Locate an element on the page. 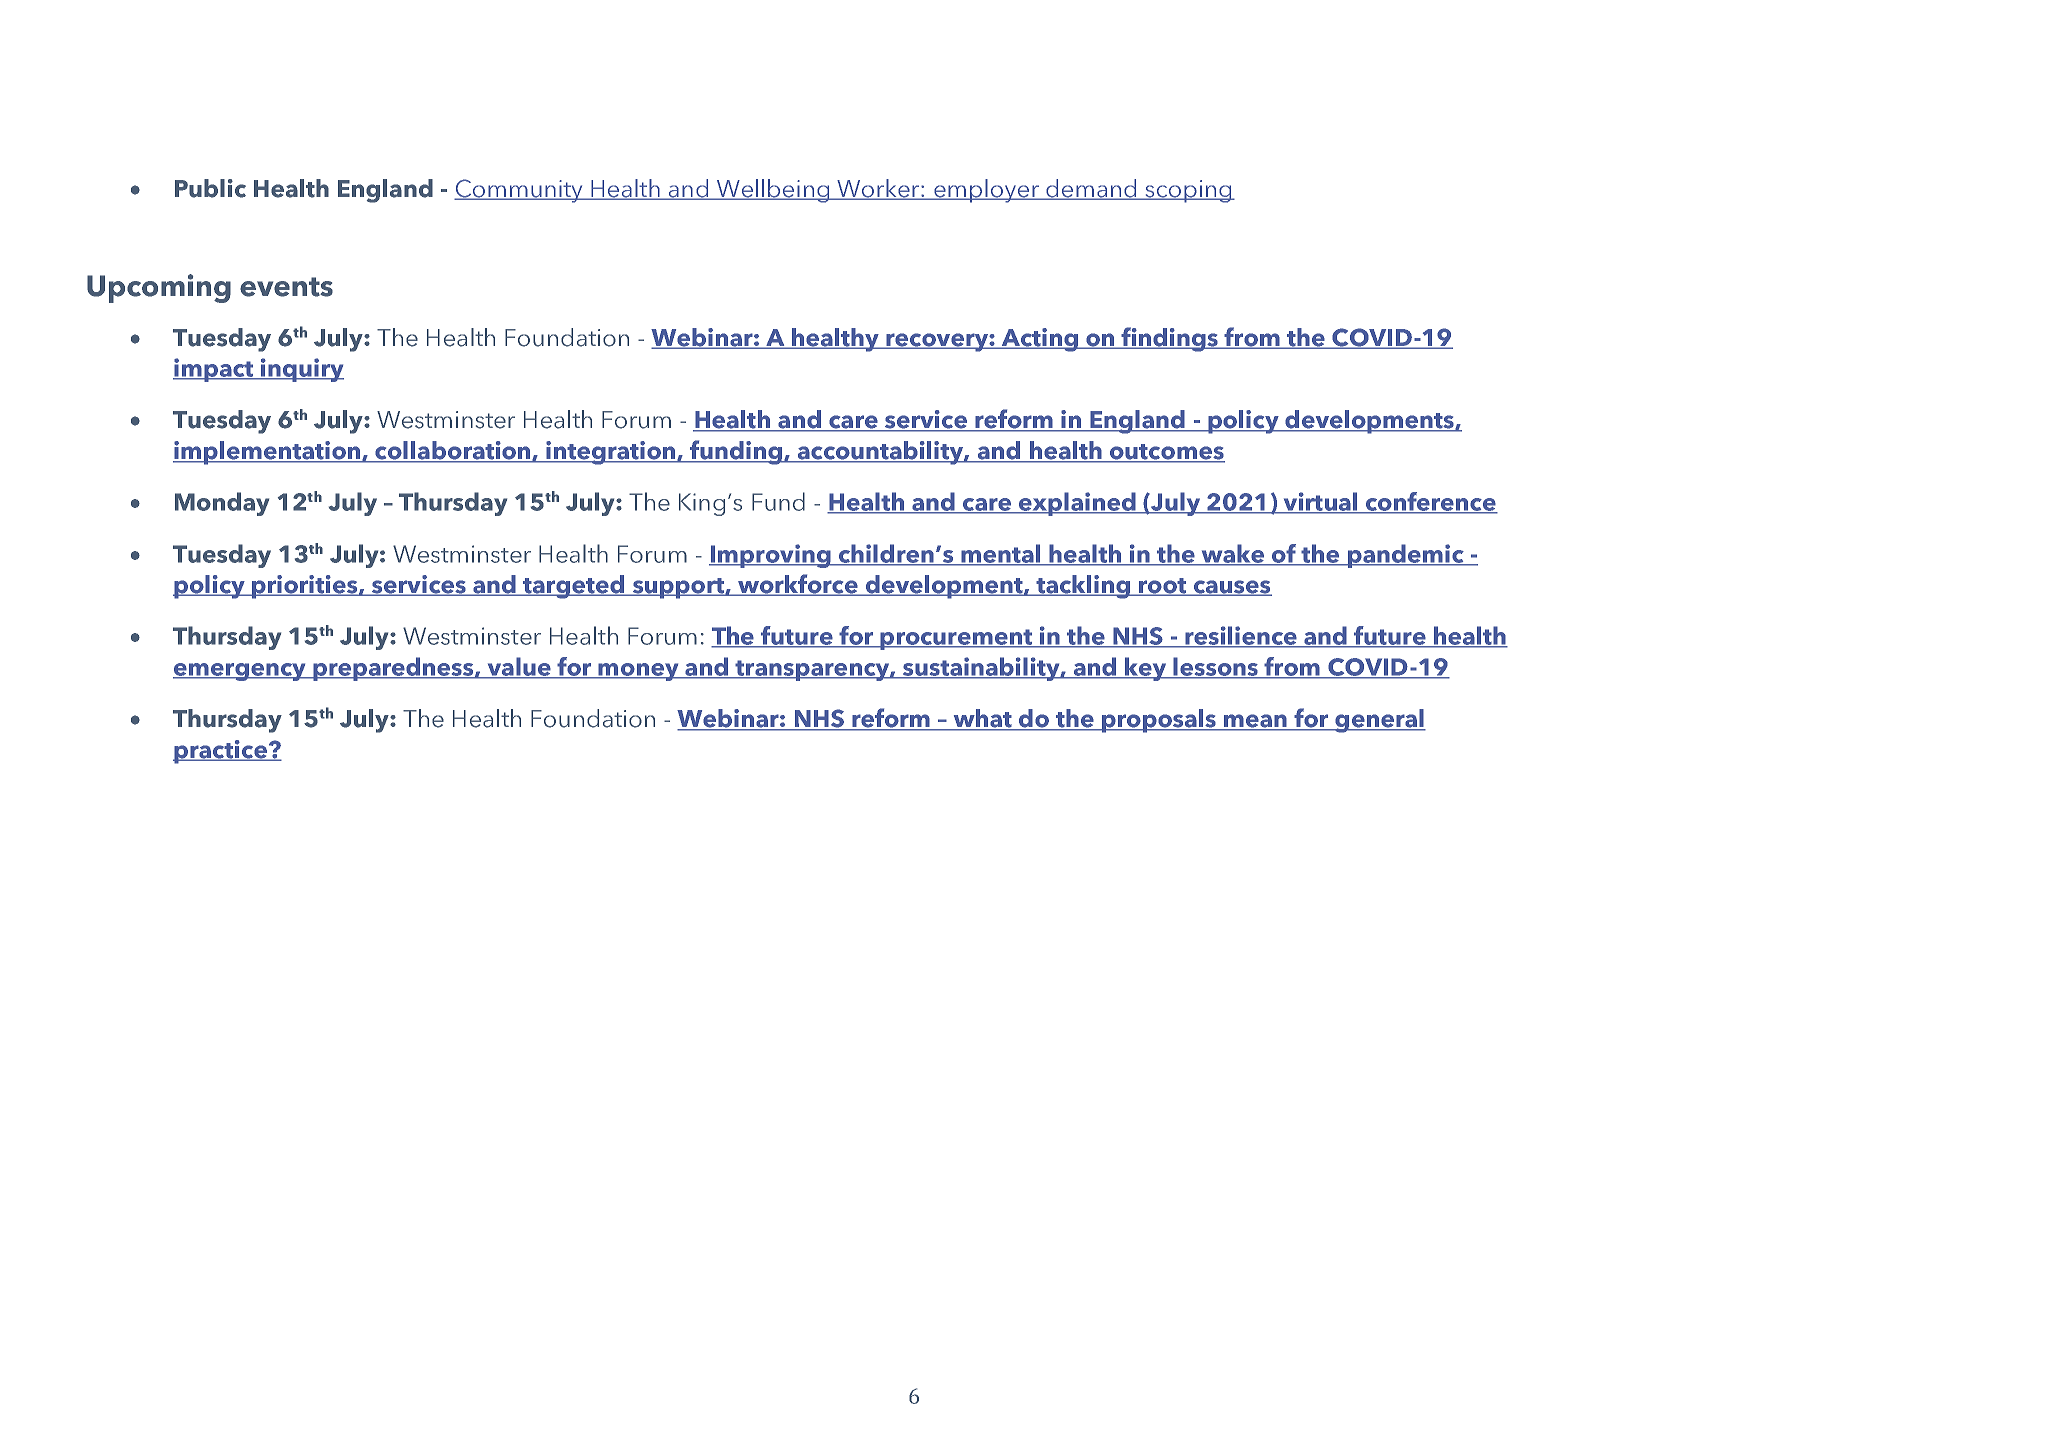 The width and height of the document is (2048, 1448). scoping is located at coordinates (1188, 191).
